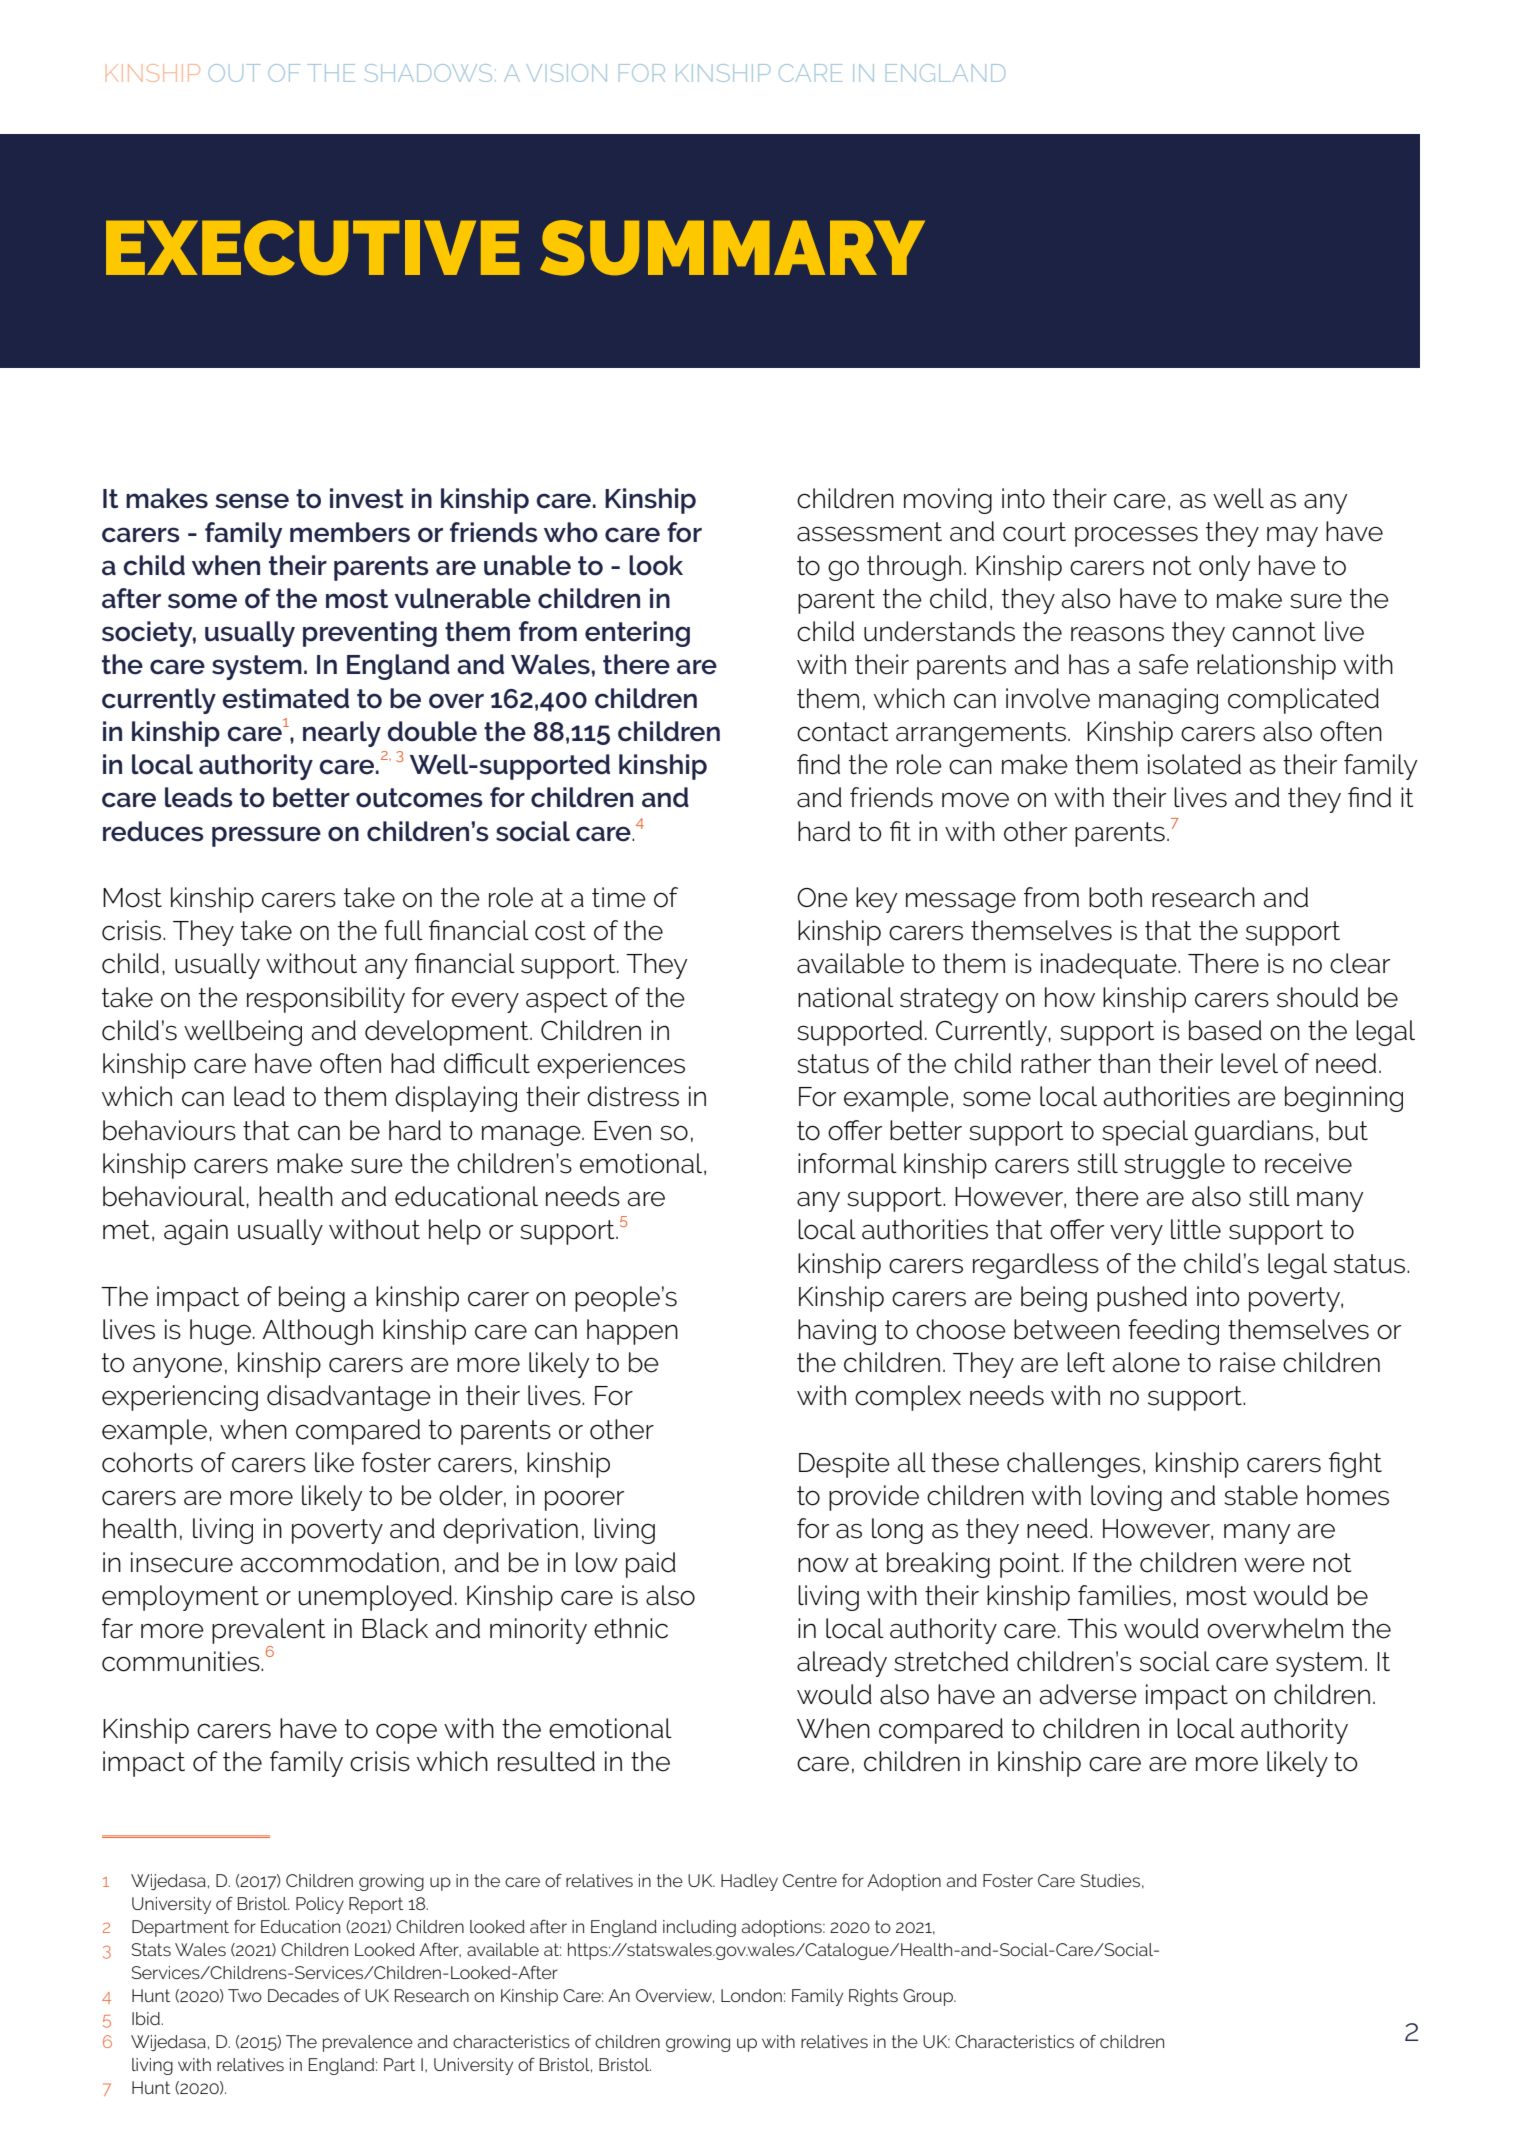  Describe the element at coordinates (1225, 1030) in the screenshot. I see `based` at that location.
